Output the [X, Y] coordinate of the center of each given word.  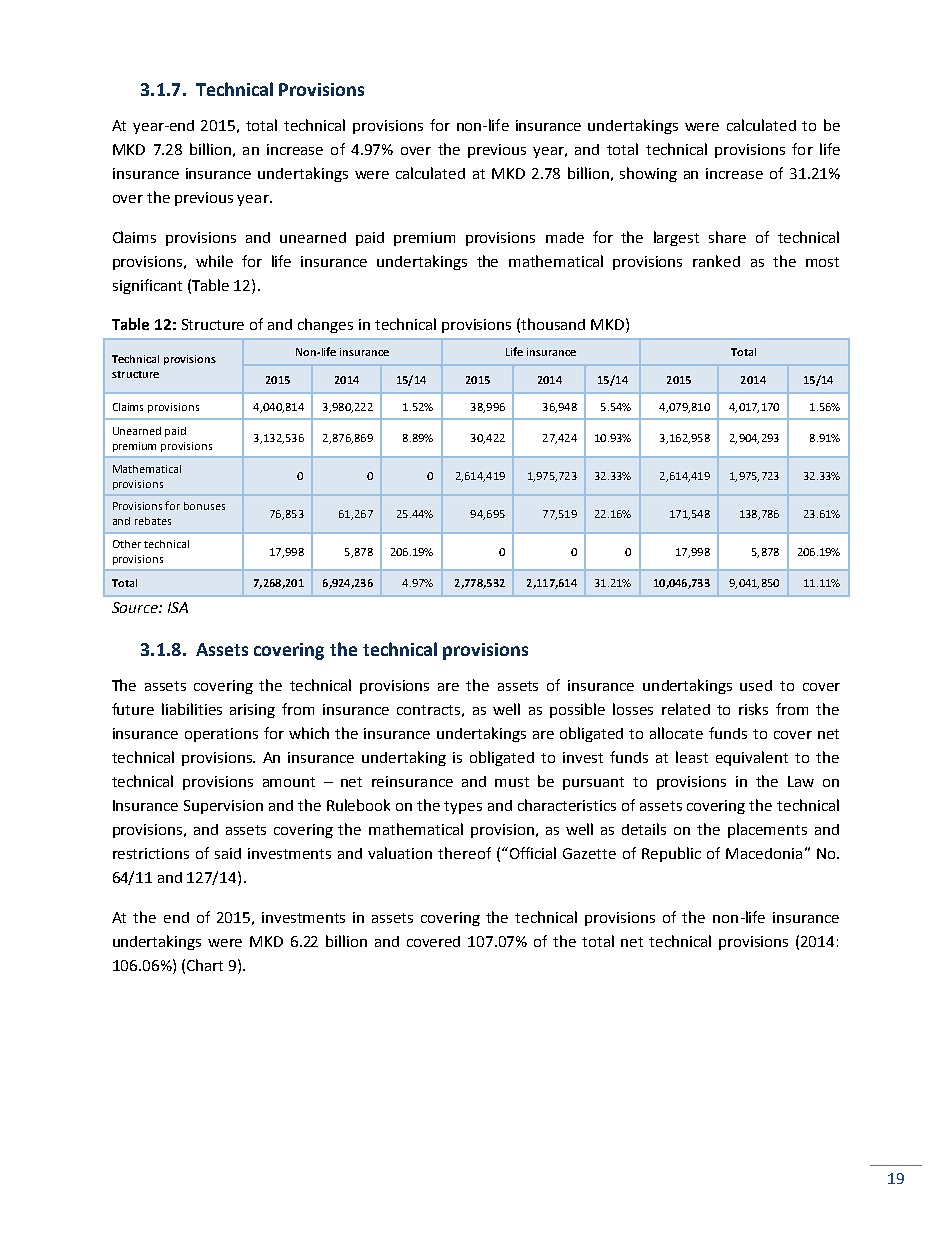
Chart [205, 965]
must [512, 782]
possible [577, 710]
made [565, 237]
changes [325, 325]
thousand [553, 324]
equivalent [752, 758]
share [727, 237]
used [756, 685]
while [214, 261]
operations [221, 735]
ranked [716, 261]
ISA [178, 607]
